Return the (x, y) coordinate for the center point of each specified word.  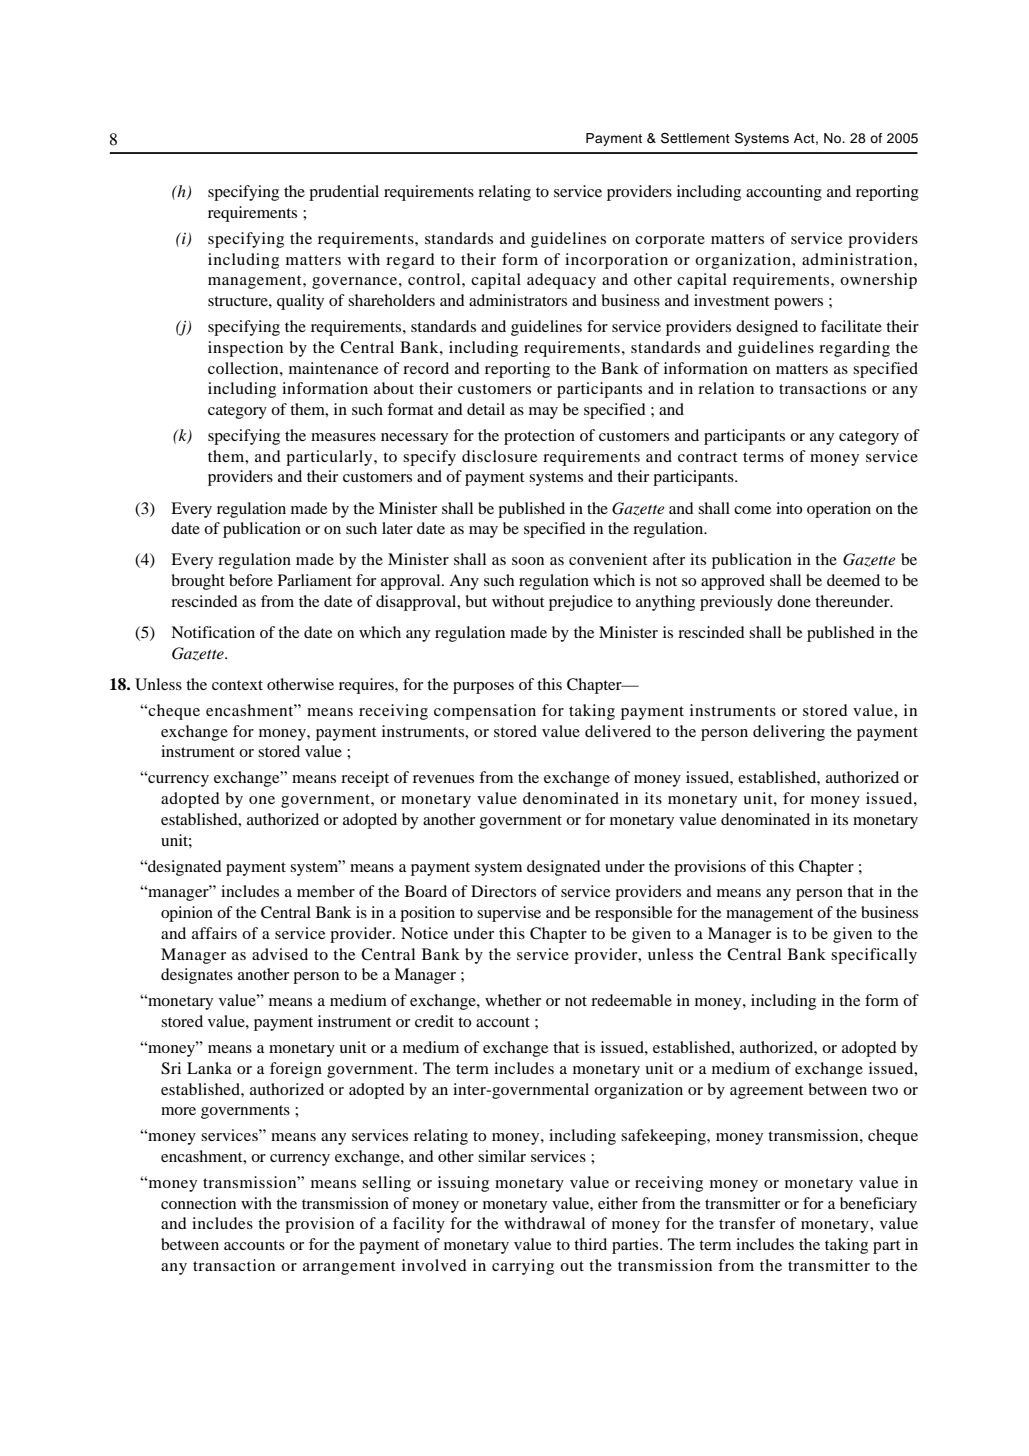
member (326, 891)
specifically (874, 956)
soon (528, 561)
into (789, 508)
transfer (747, 1223)
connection (198, 1203)
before (251, 580)
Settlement (695, 138)
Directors (503, 891)
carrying (523, 1267)
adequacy (561, 281)
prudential (344, 193)
